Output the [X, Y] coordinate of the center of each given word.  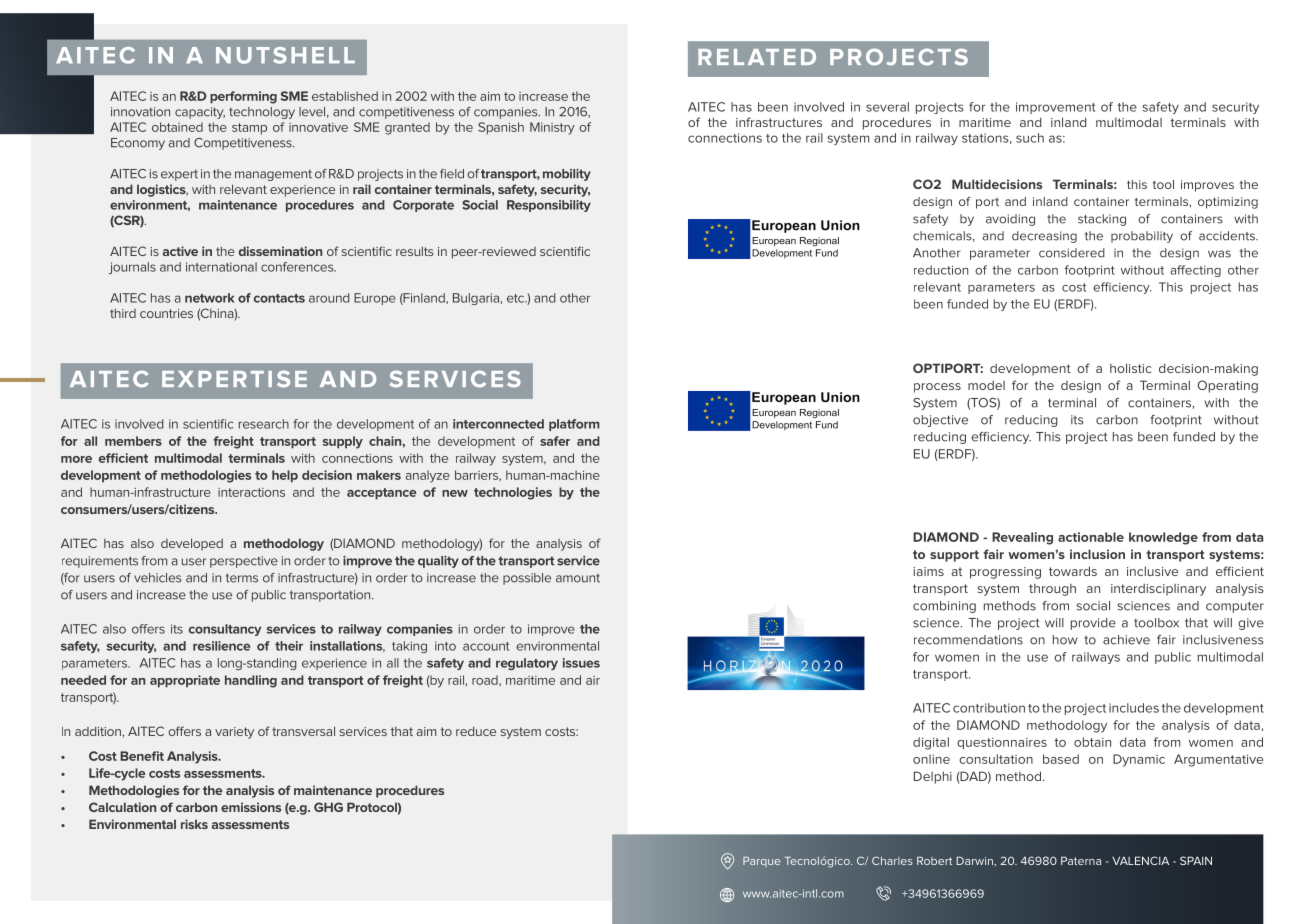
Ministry [552, 128]
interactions [251, 492]
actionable [1091, 537]
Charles [892, 860]
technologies [513, 493]
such [1030, 138]
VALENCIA [1140, 860]
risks [194, 824]
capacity [200, 113]
